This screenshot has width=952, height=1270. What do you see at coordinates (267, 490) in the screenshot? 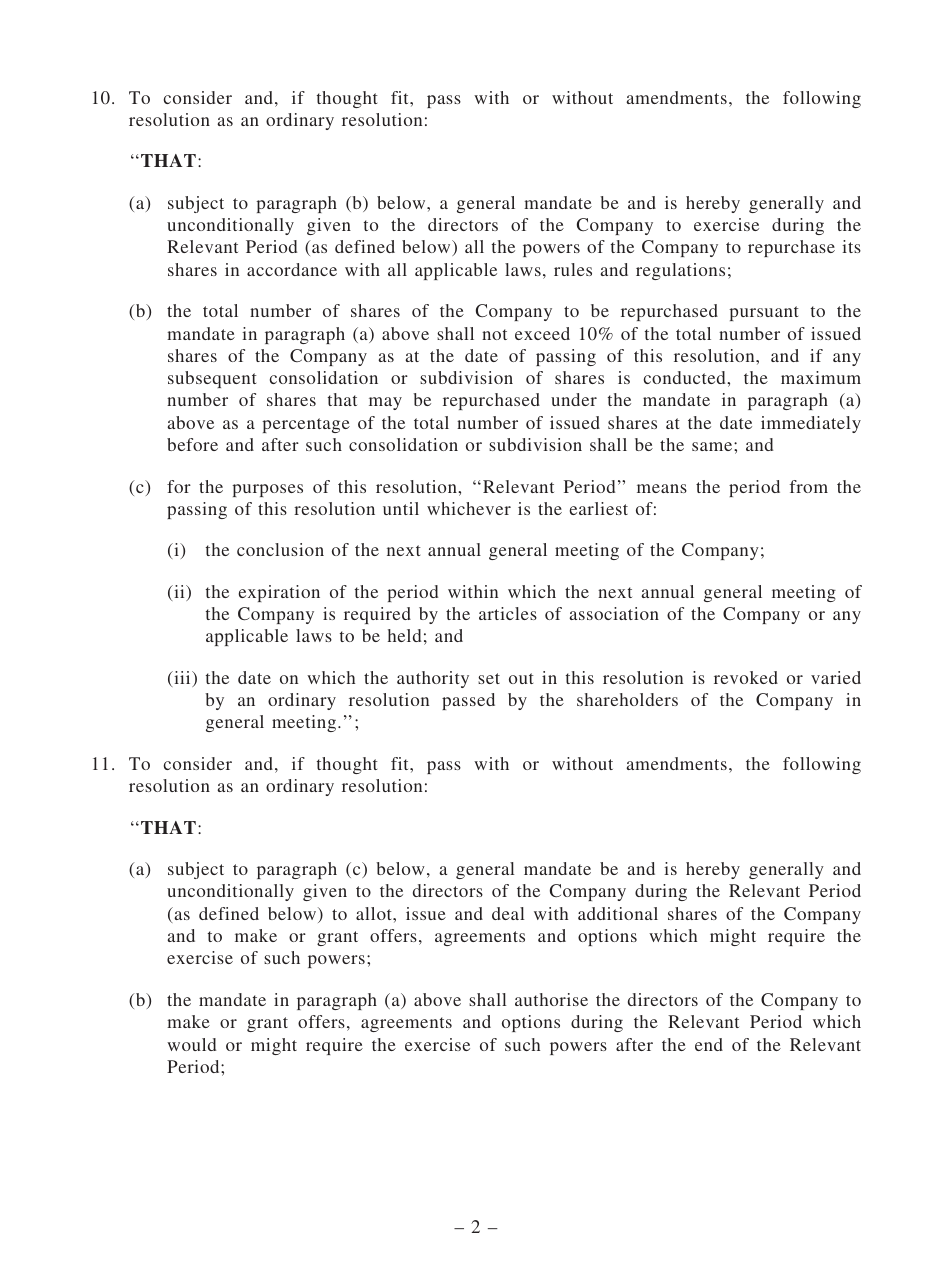
I see `purposes` at bounding box center [267, 490].
